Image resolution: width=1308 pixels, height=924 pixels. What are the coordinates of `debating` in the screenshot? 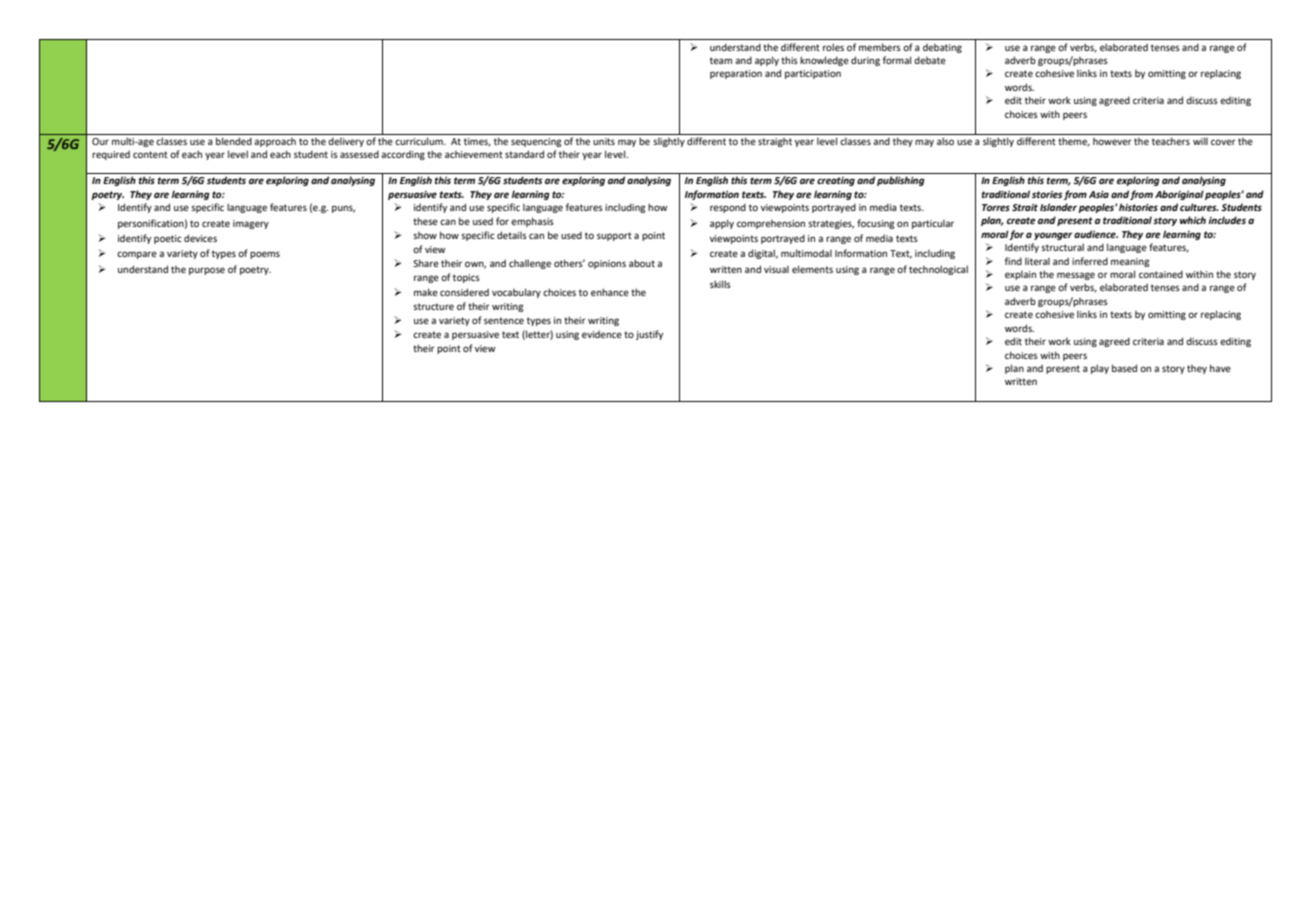 It's located at (942, 48).
